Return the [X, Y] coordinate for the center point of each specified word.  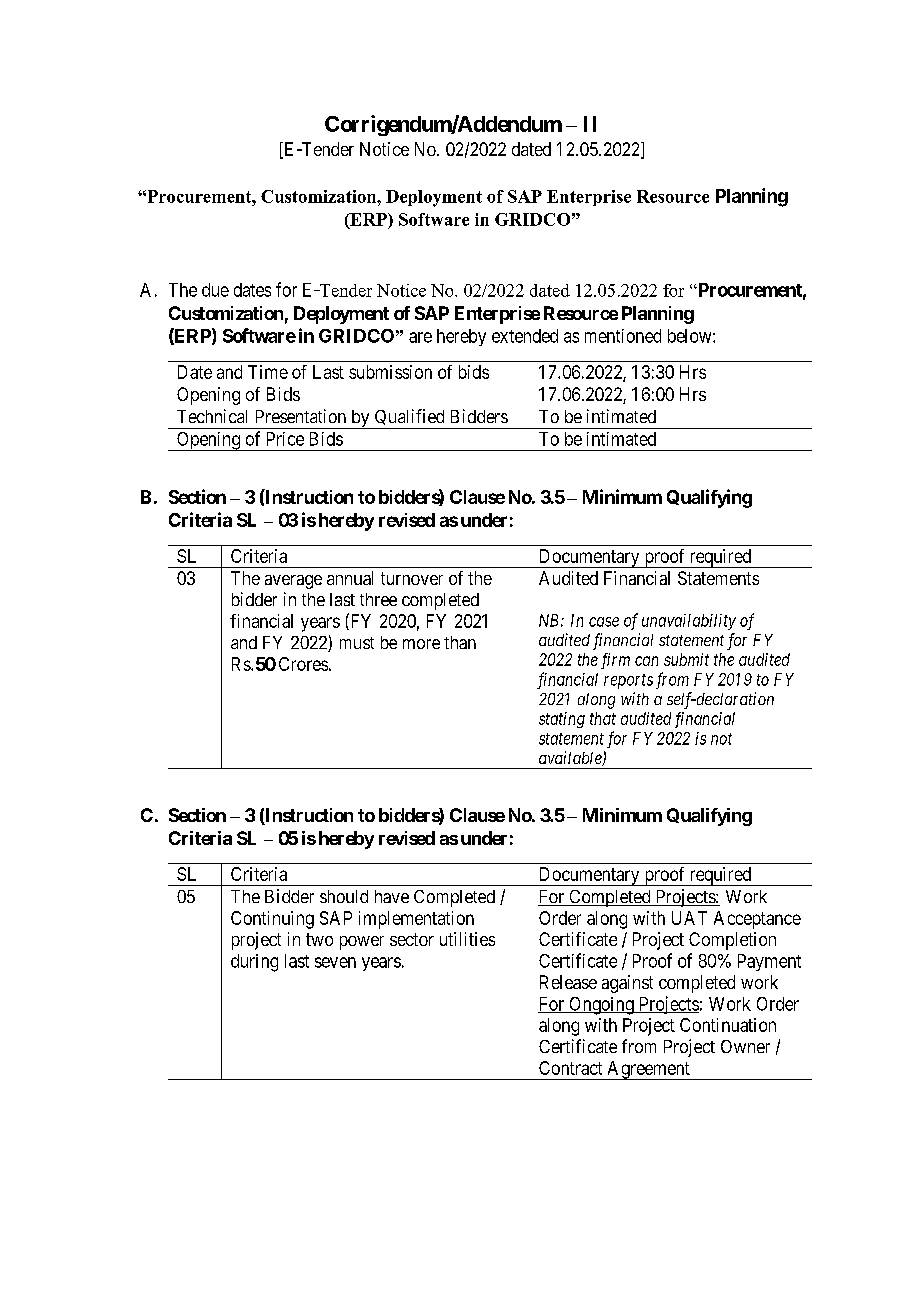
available [571, 758]
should [344, 896]
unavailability [689, 622]
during [254, 963]
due [215, 290]
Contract [570, 1068]
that [603, 718]
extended [525, 336]
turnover [412, 578]
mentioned [623, 336]
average [293, 582]
